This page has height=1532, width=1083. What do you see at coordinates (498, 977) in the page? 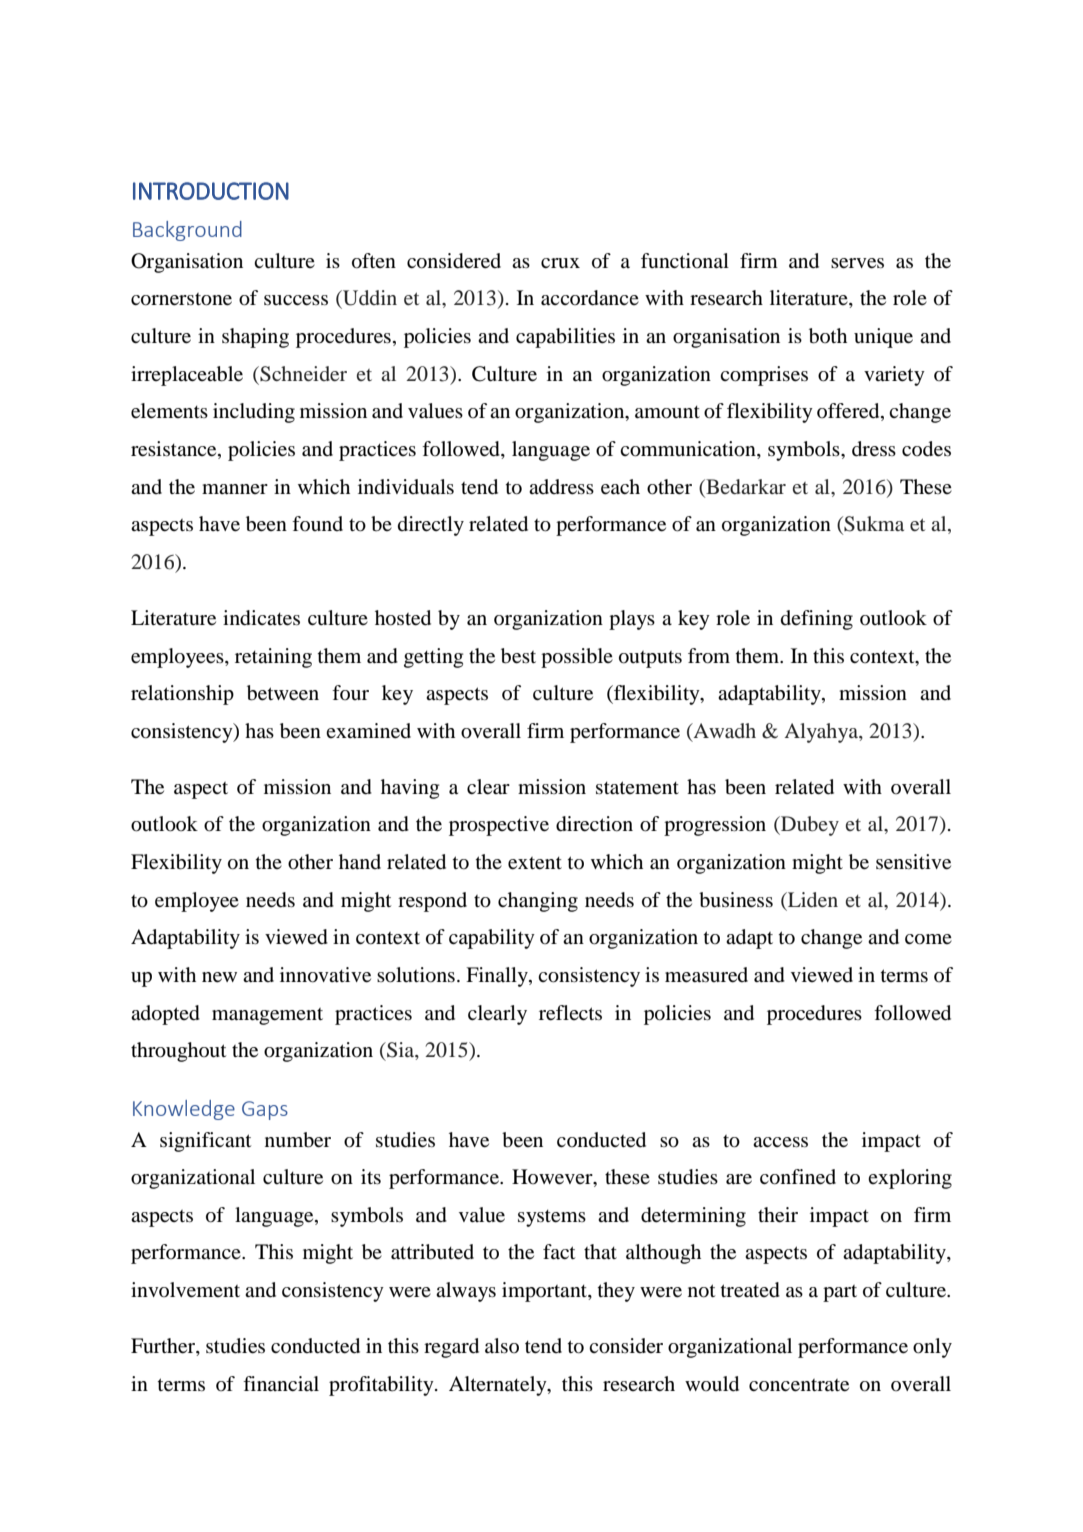
I see `Finally` at bounding box center [498, 977].
